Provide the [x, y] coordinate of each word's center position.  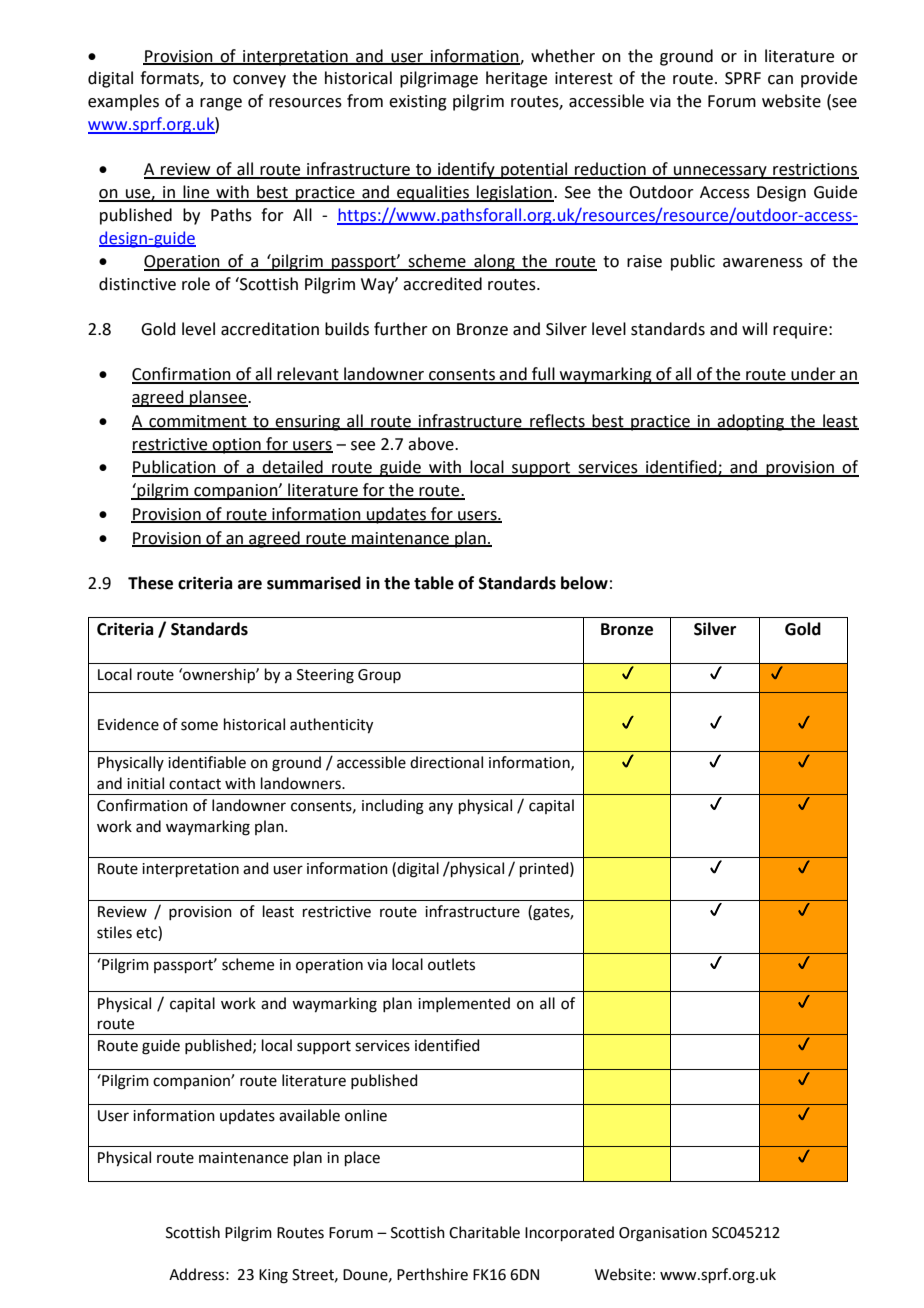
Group [379, 676]
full [543, 375]
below [584, 583]
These [150, 583]
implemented [464, 1004]
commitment [198, 422]
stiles [114, 932]
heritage [516, 79]
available [309, 1115]
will [754, 328]
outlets [451, 964]
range [221, 104]
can [780, 80]
